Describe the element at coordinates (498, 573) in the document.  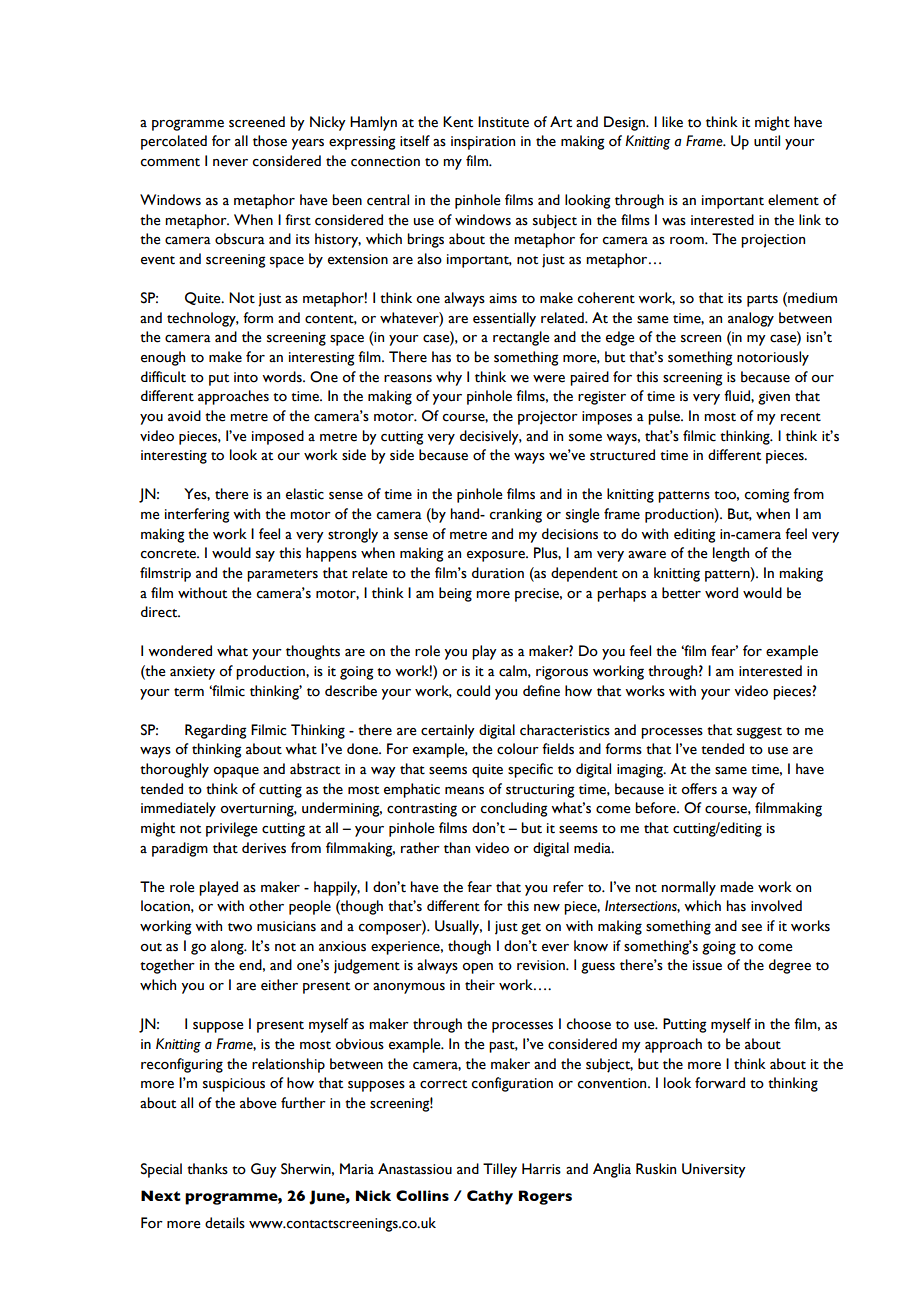
I see `duration` at that location.
